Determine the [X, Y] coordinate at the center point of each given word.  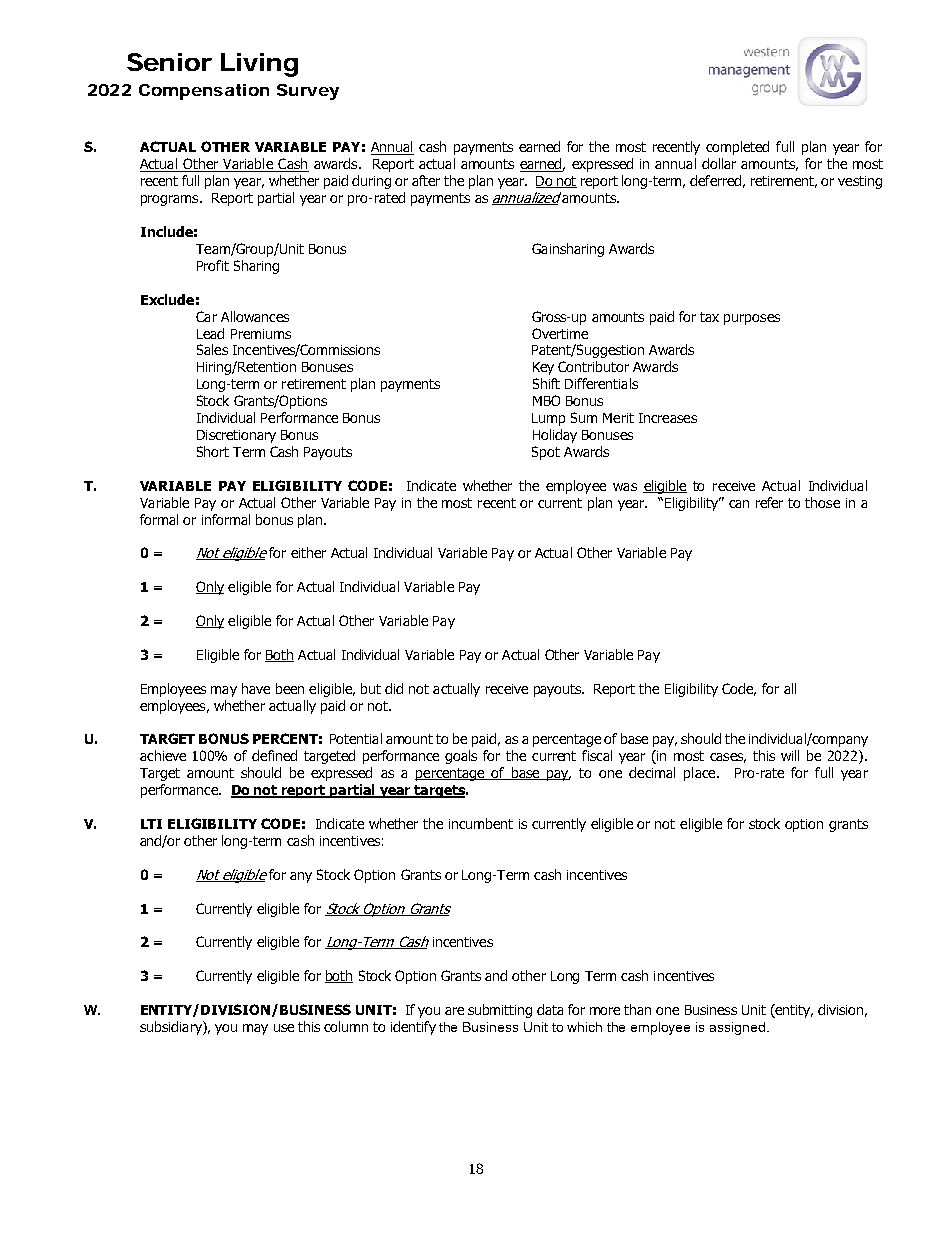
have [256, 688]
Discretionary [236, 436]
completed [737, 148]
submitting [500, 1011]
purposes [752, 319]
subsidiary [172, 1028]
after [426, 180]
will [790, 755]
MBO [546, 400]
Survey [308, 92]
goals [461, 757]
